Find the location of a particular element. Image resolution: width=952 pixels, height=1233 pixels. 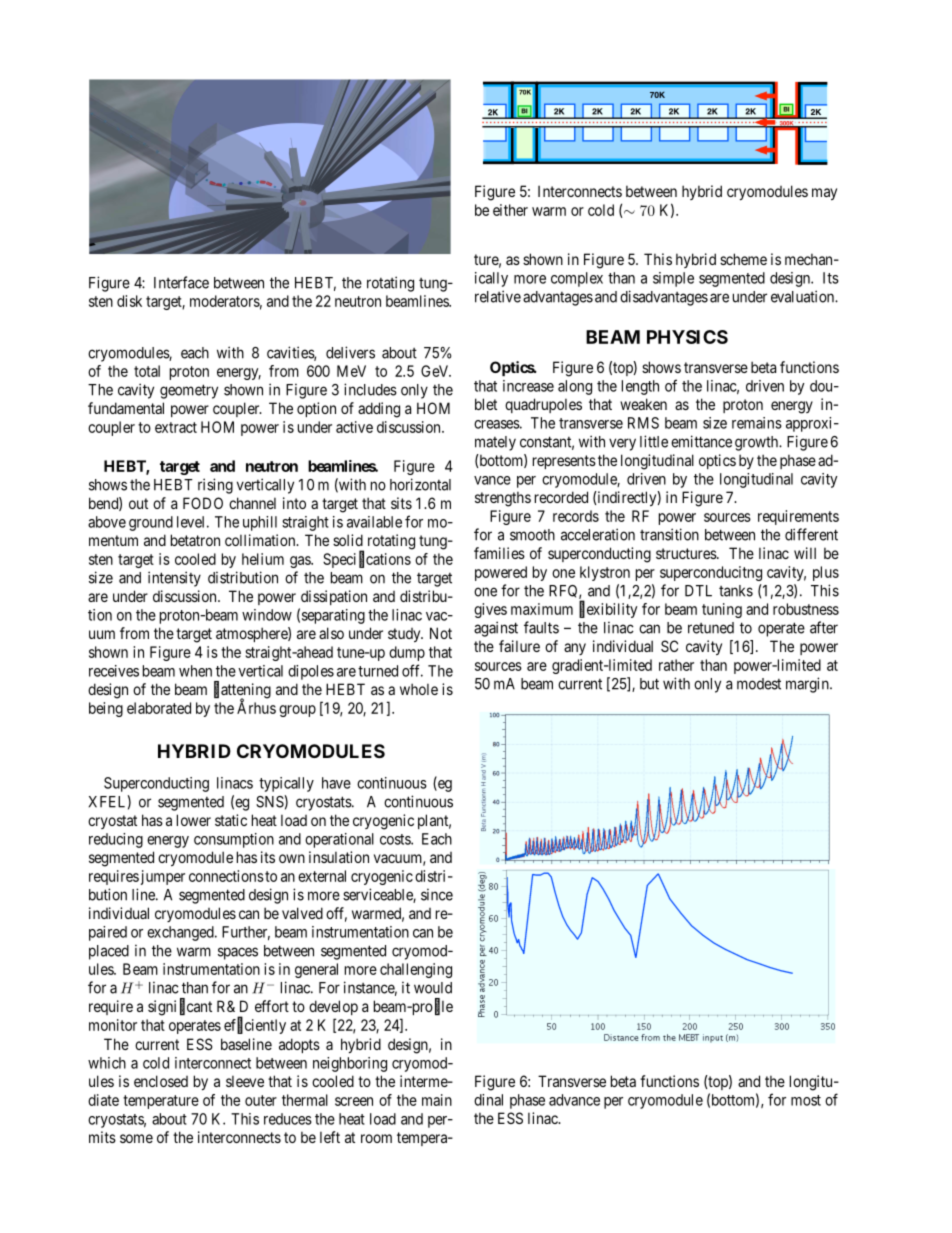

either is located at coordinates (510, 210).
